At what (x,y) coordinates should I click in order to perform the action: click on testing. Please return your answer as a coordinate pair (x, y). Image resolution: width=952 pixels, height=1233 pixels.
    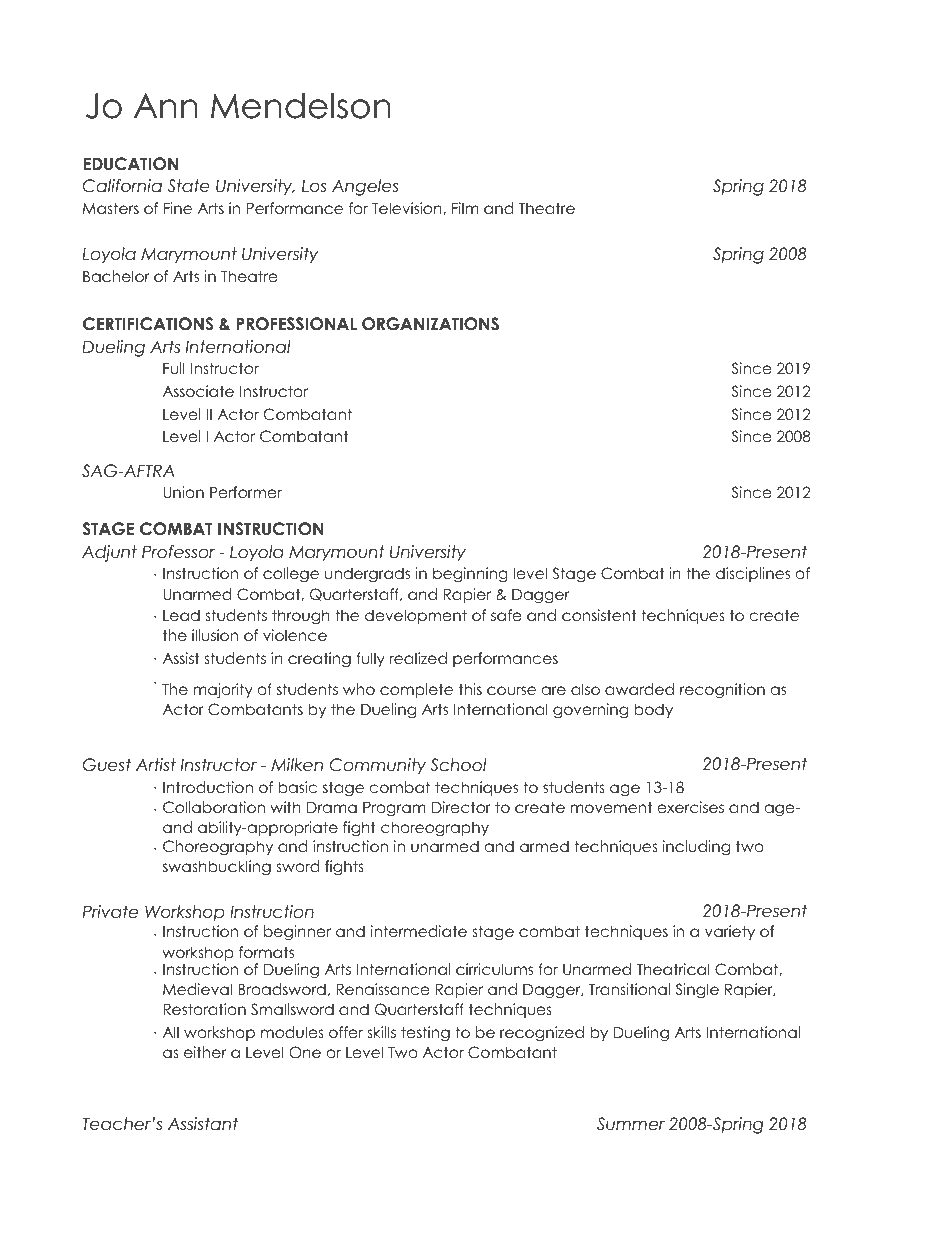
    Looking at the image, I should click on (425, 1034).
